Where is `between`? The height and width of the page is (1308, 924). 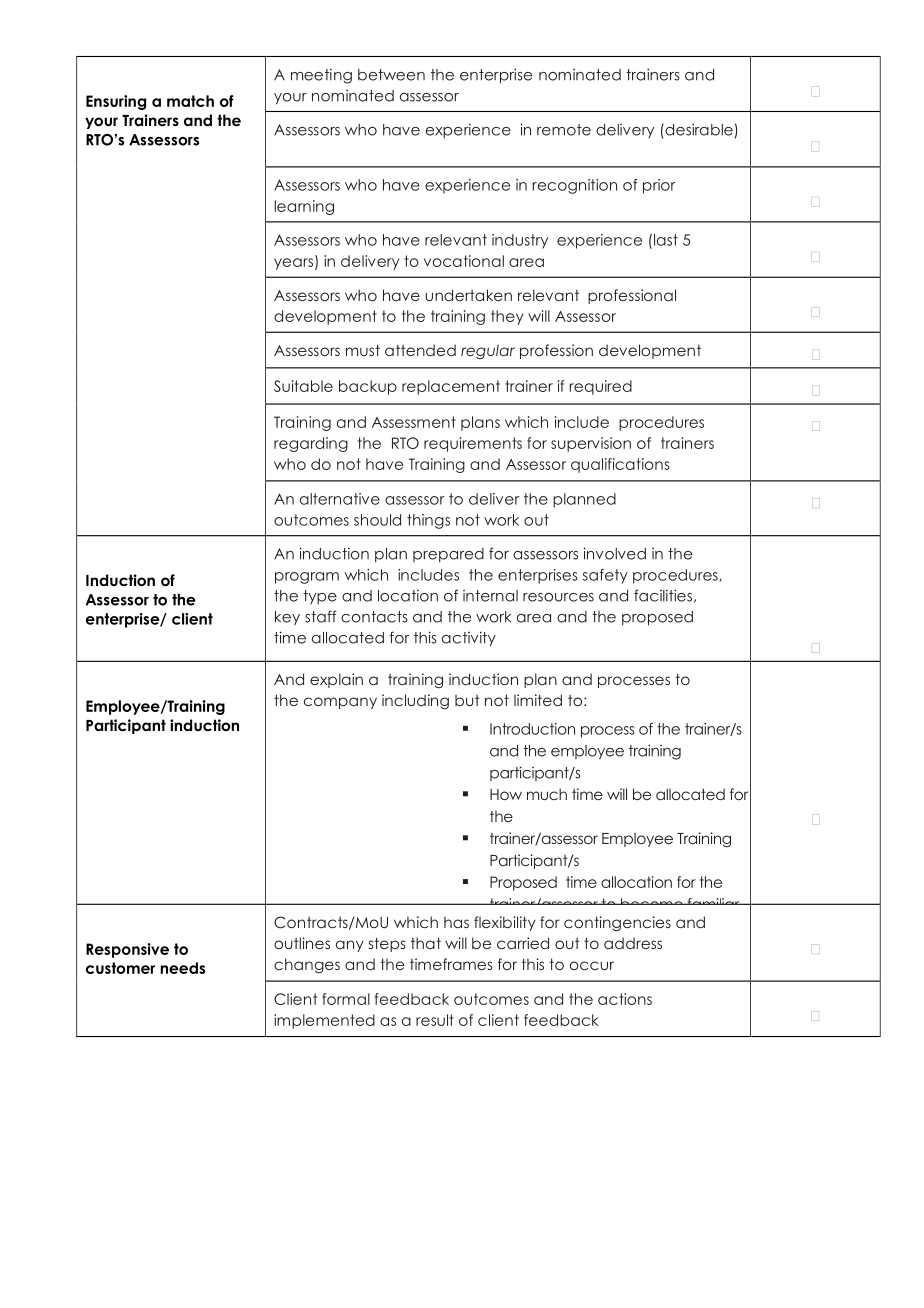
between is located at coordinates (391, 75).
